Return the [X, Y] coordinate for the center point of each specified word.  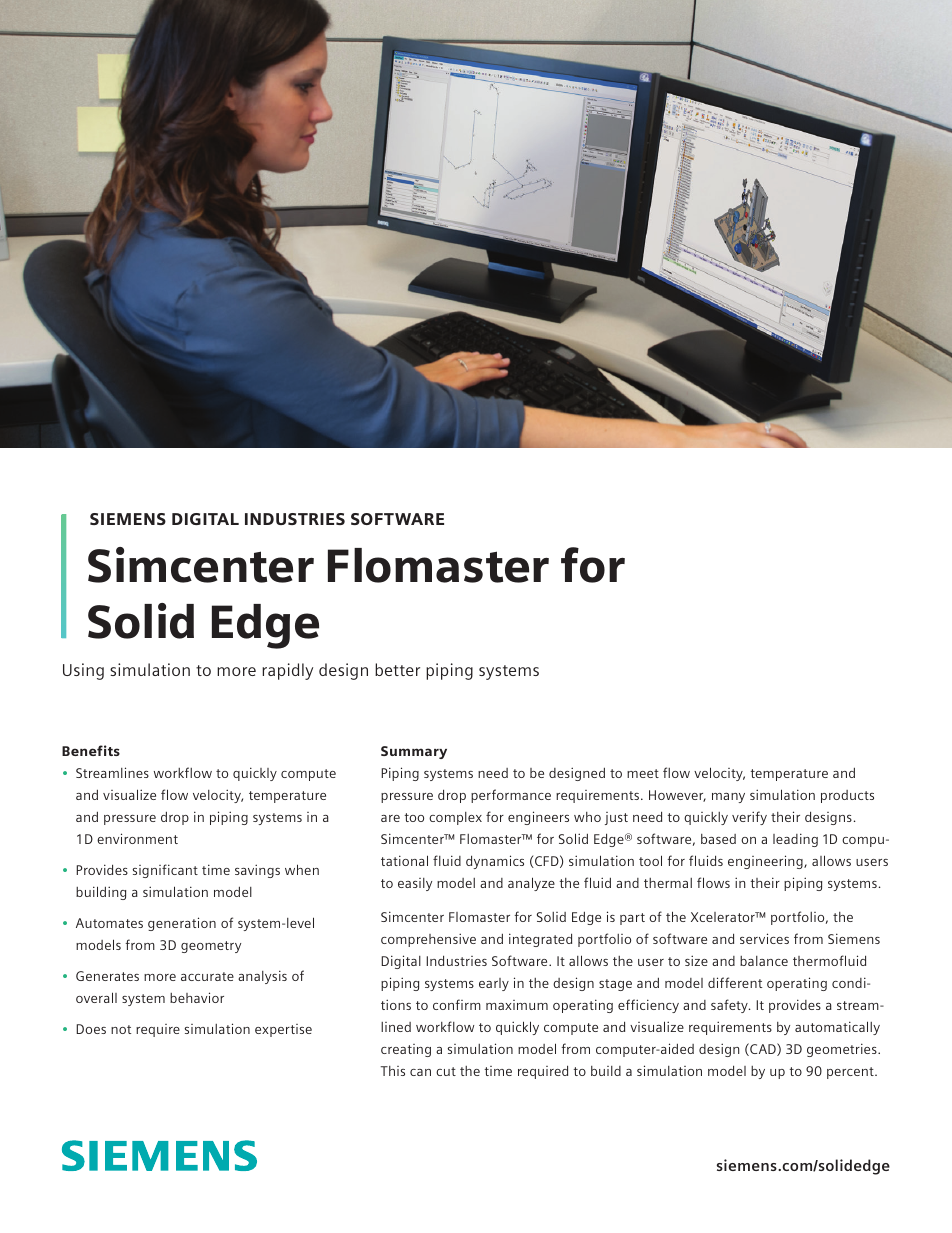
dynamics [495, 862]
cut [446, 1071]
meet [643, 773]
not [121, 1029]
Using [83, 671]
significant [165, 871]
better [397, 669]
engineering [766, 862]
